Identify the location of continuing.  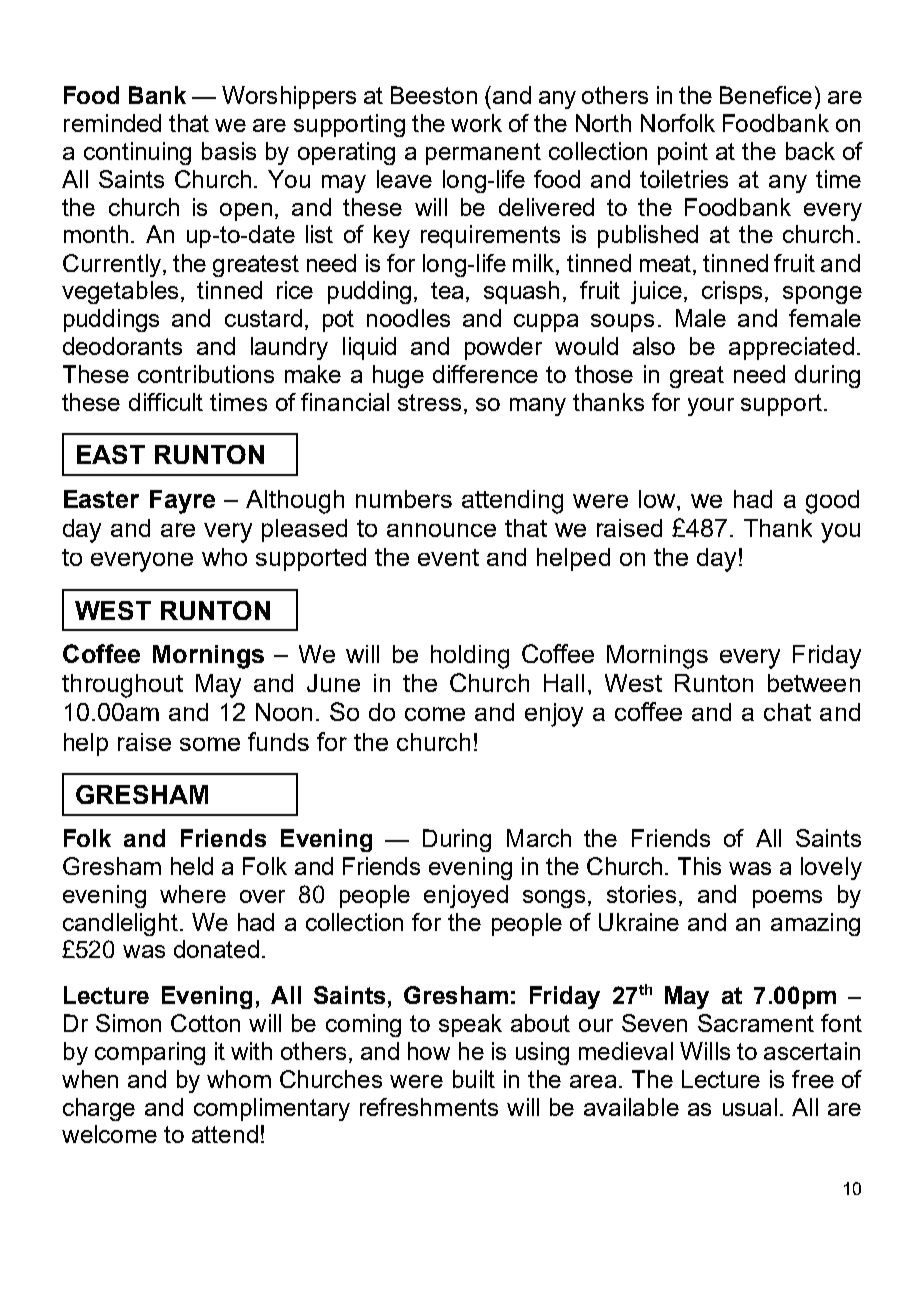
(137, 153).
